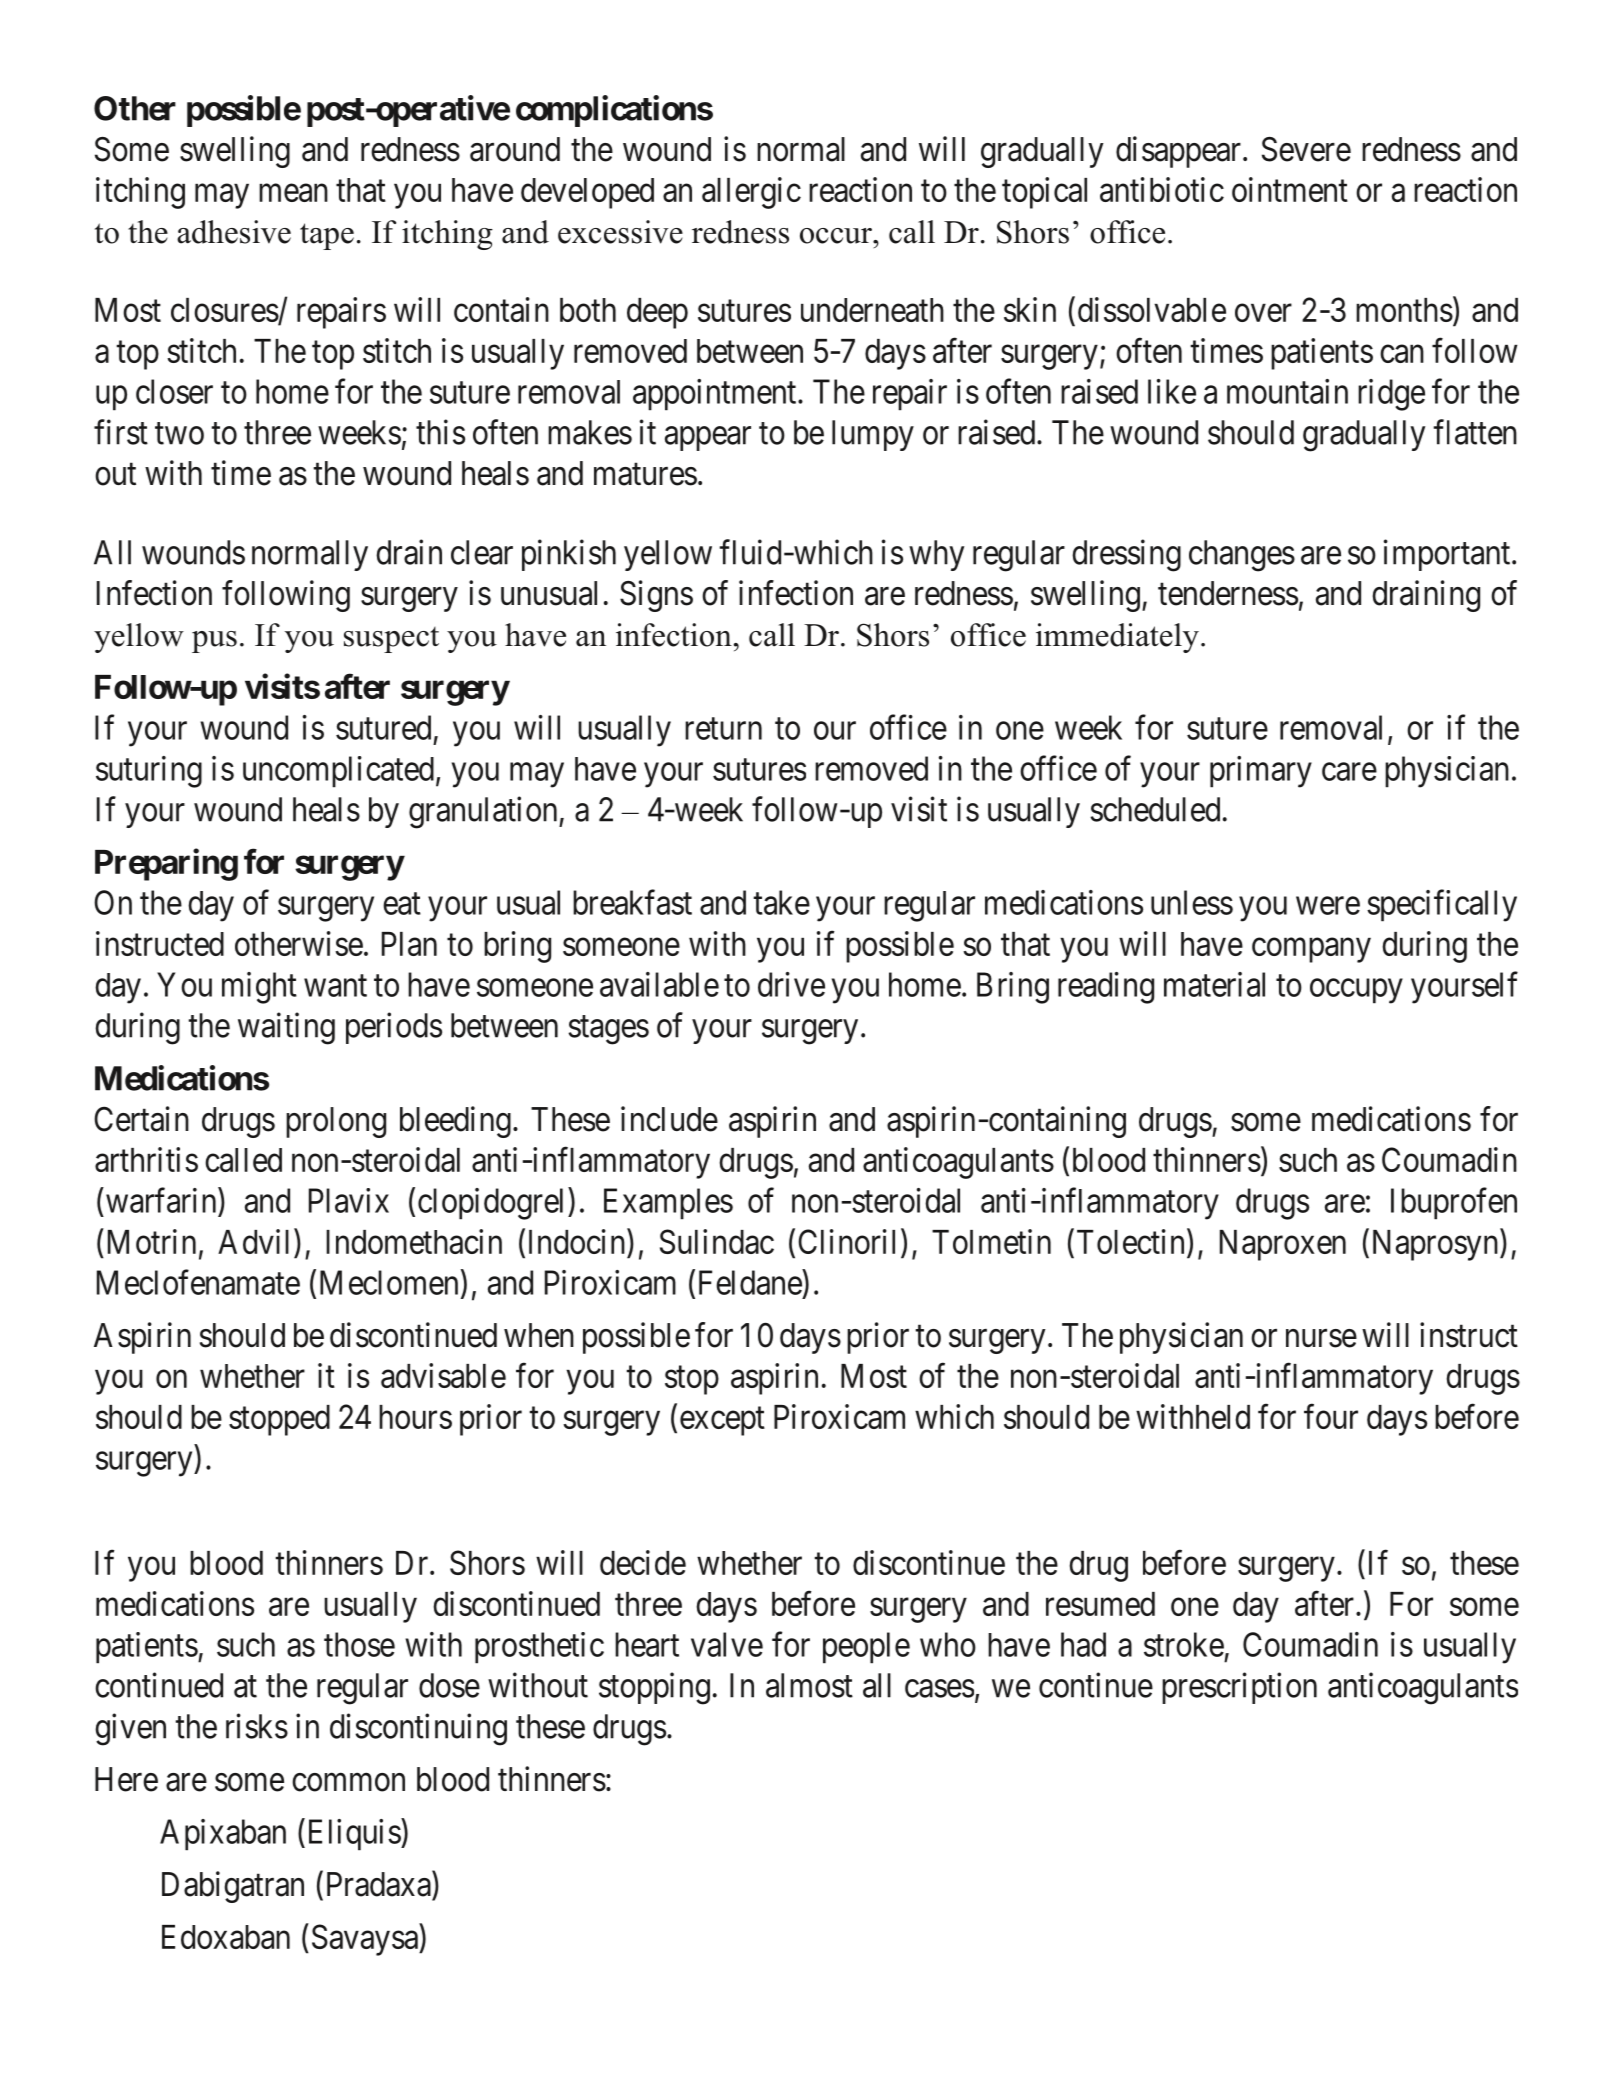  Describe the element at coordinates (1306, 149) in the page. I see `Severe` at that location.
